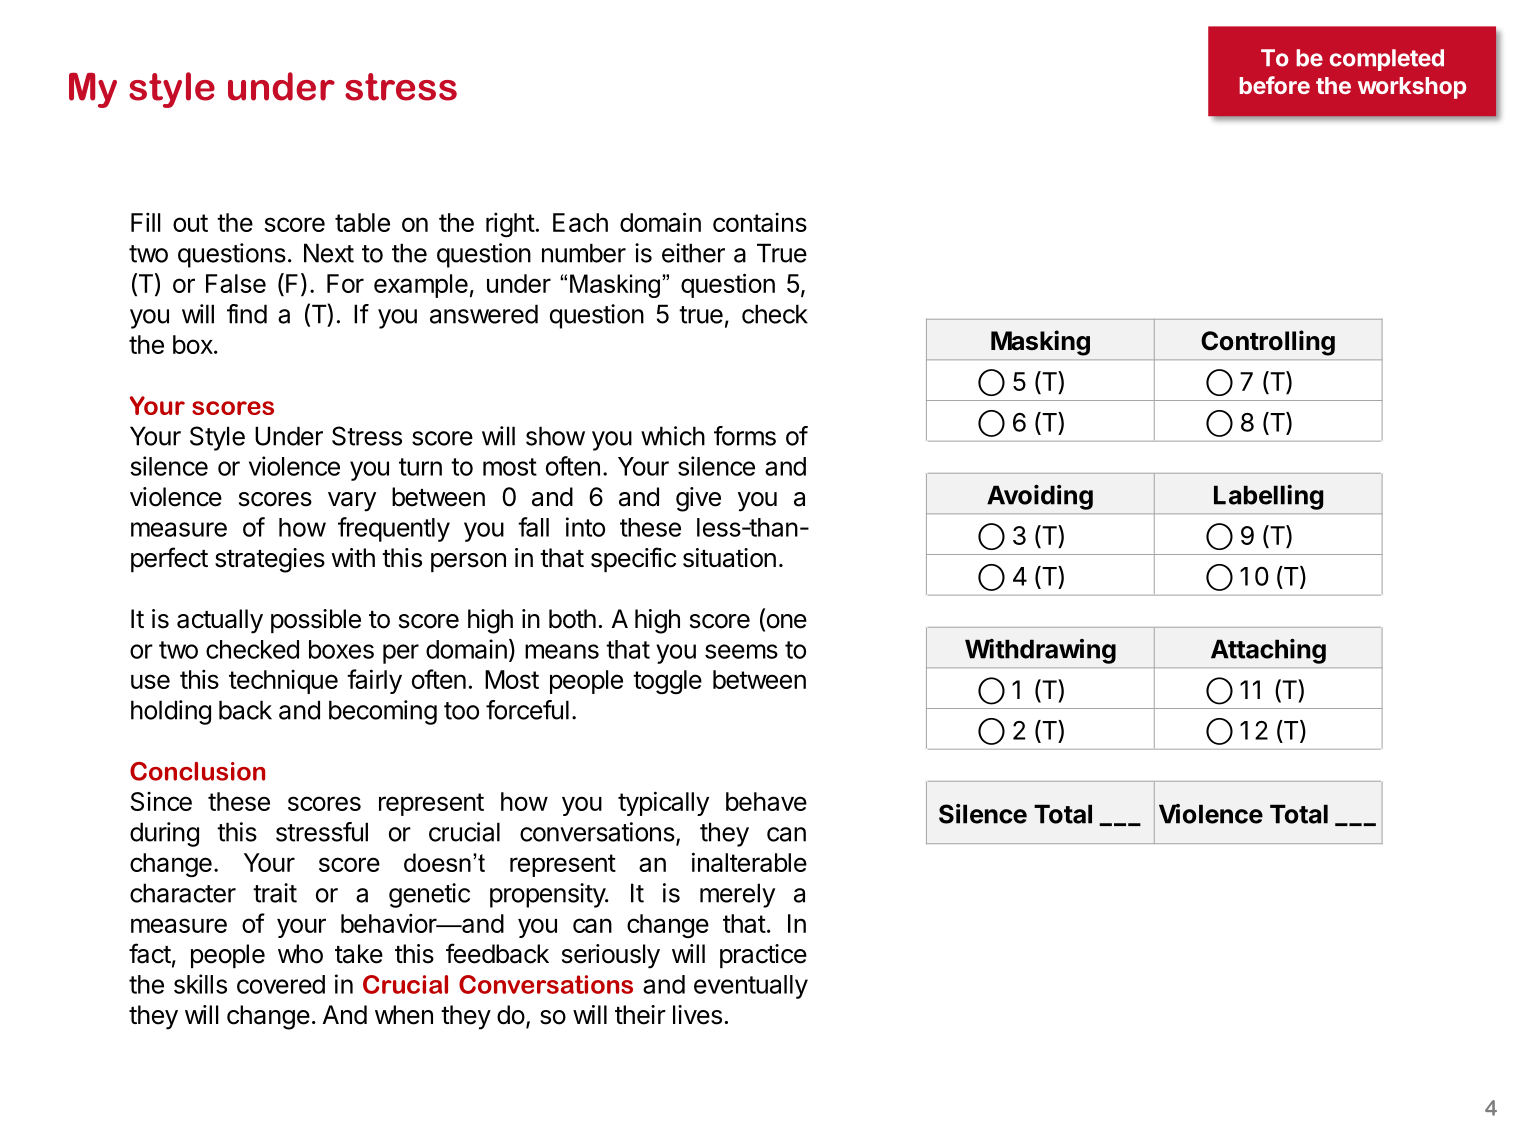 The image size is (1523, 1142). What do you see at coordinates (1274, 85) in the screenshot?
I see `before` at bounding box center [1274, 85].
